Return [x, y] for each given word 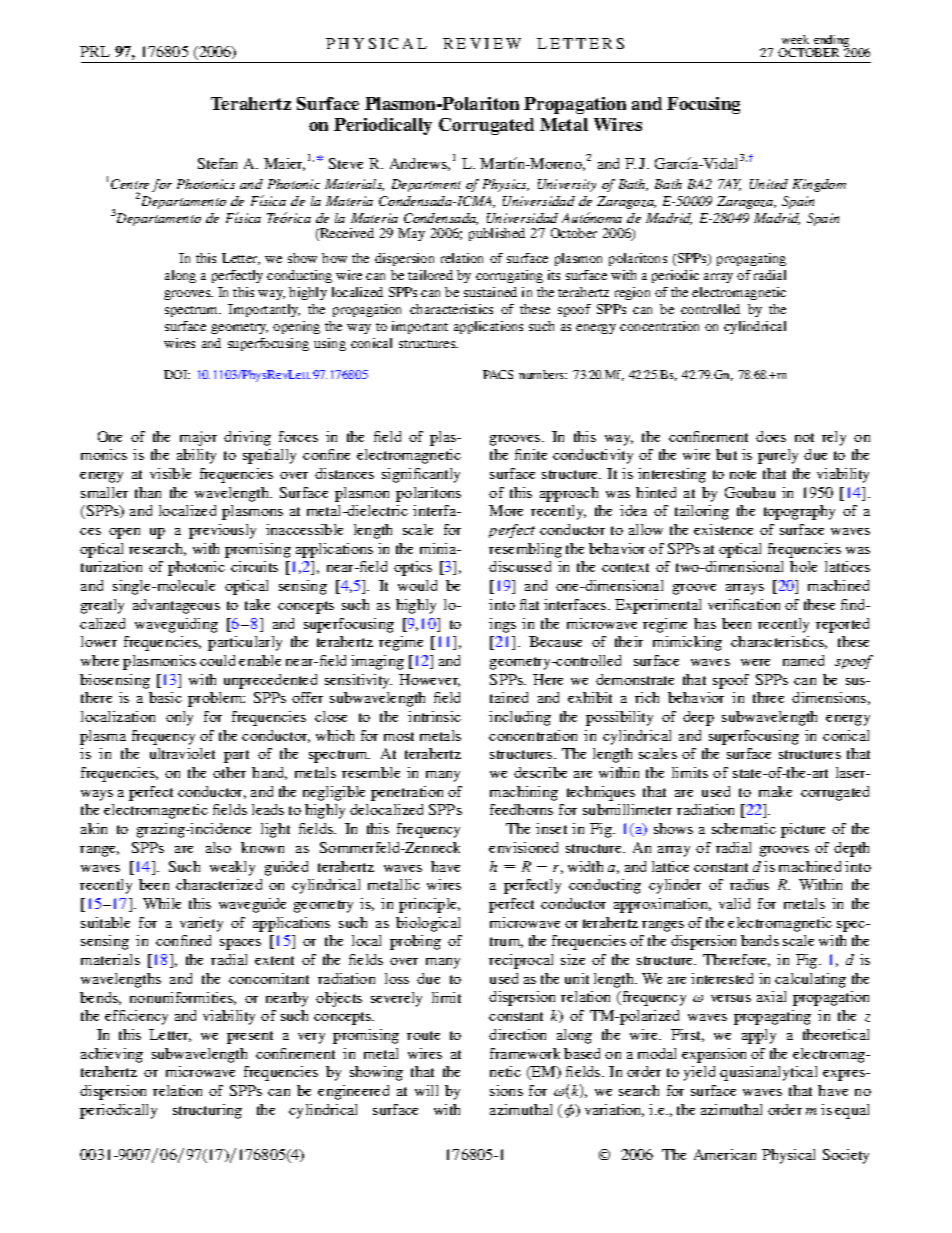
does [771, 436]
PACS [498, 374]
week [795, 39]
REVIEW [482, 43]
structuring [207, 1111]
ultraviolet [182, 753]
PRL [95, 51]
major [198, 438]
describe [540, 772]
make [775, 791]
